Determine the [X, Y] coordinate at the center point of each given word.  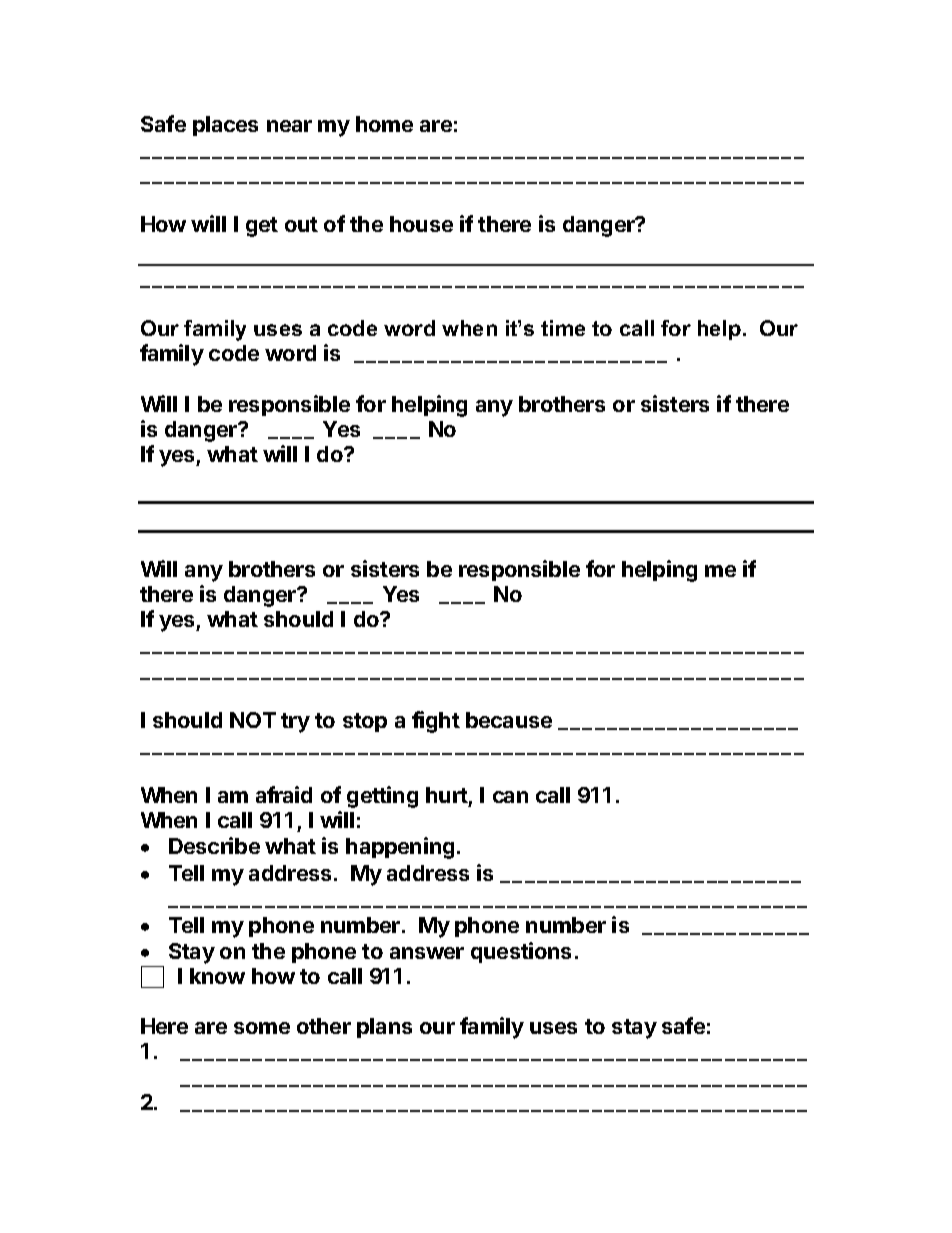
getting [382, 797]
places [225, 126]
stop [365, 722]
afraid [284, 794]
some [262, 1028]
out [301, 224]
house [421, 224]
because [509, 720]
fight [436, 722]
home [384, 124]
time [563, 328]
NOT [253, 720]
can [510, 797]
